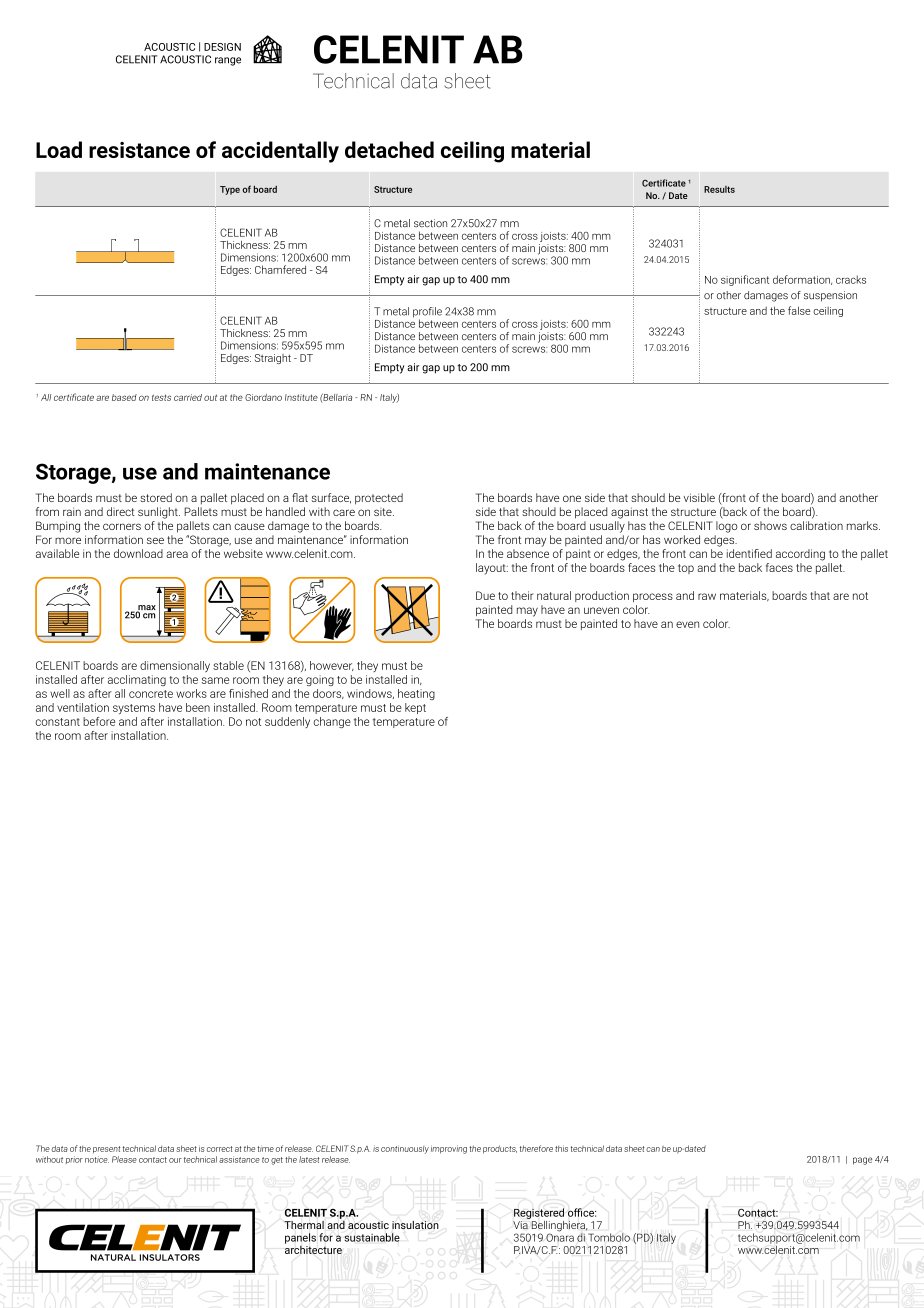  Describe the element at coordinates (415, 708) in the screenshot. I see `kept` at that location.
